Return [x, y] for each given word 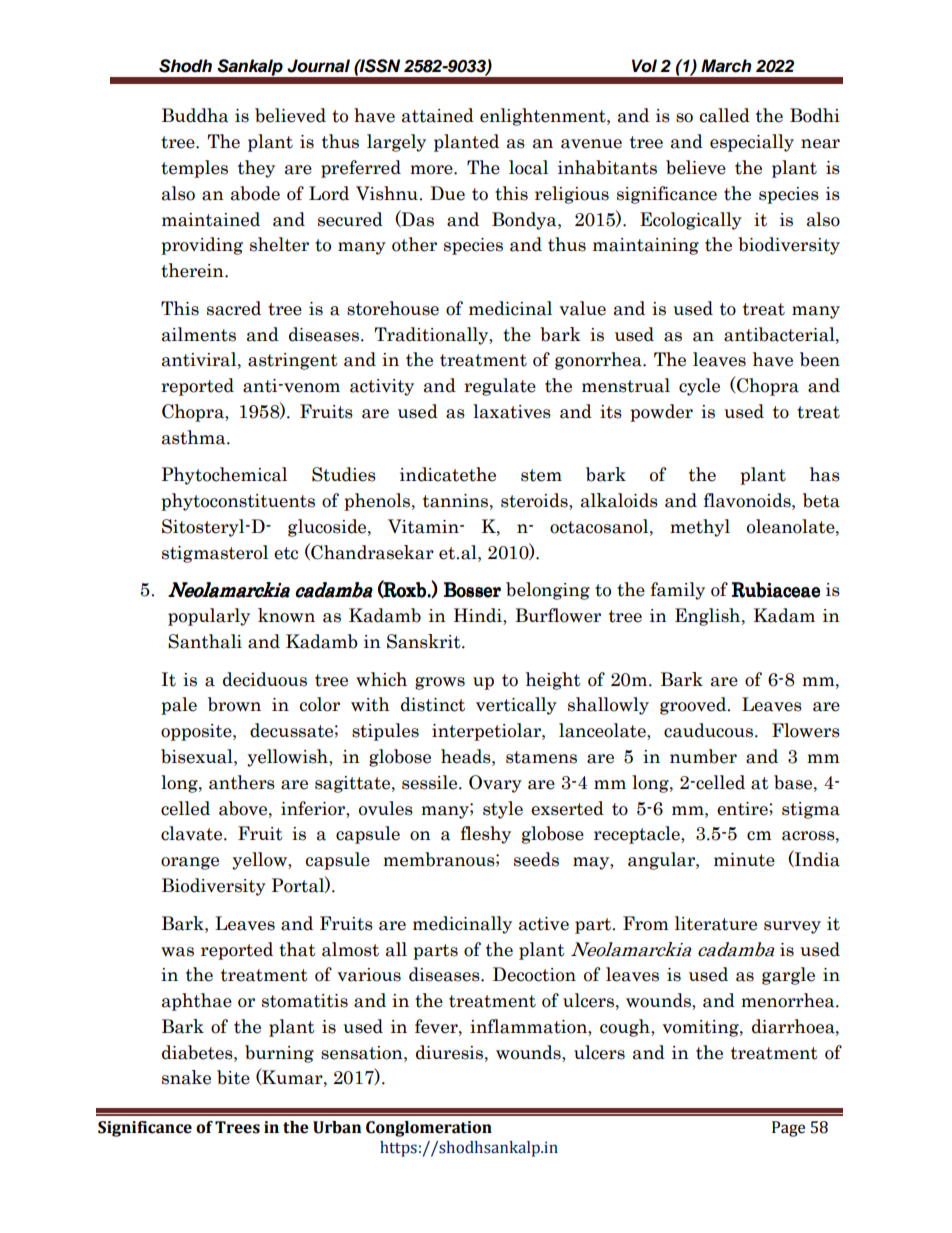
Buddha [195, 115]
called [725, 115]
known [286, 615]
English [709, 617]
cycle [699, 387]
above [244, 808]
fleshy [486, 835]
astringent [293, 361]
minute [744, 860]
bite [233, 1077]
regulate [500, 387]
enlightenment [544, 117]
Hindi [479, 616]
